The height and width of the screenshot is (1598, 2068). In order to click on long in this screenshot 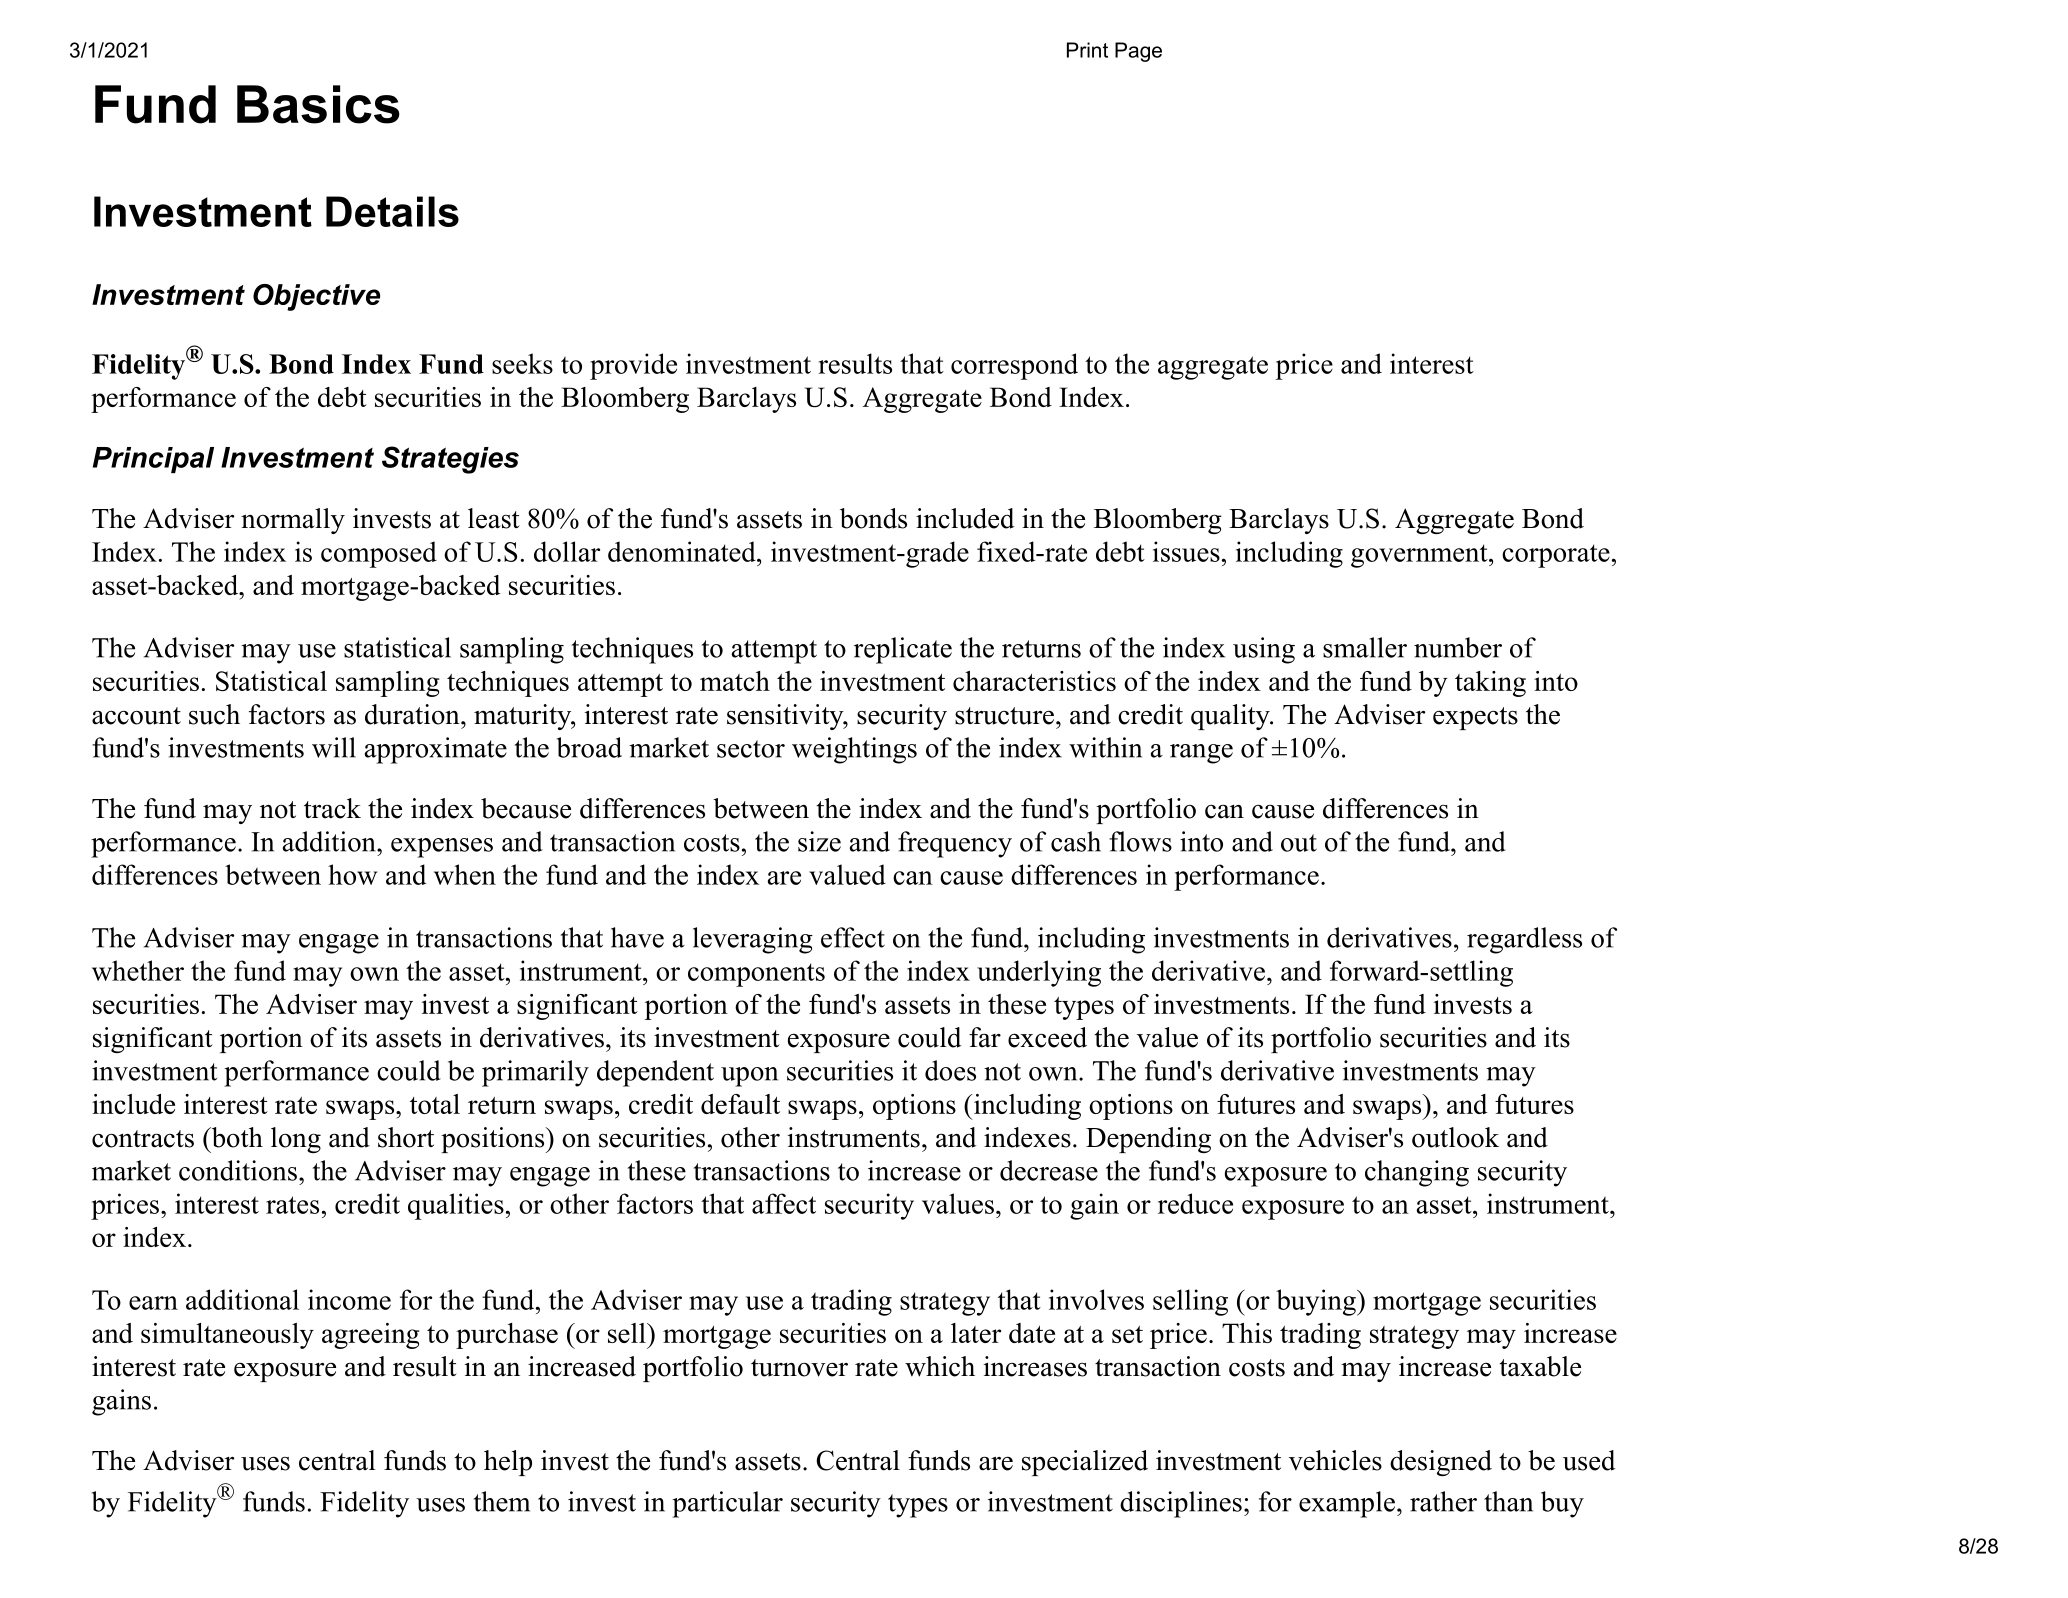, I will do `click(296, 1140)`.
